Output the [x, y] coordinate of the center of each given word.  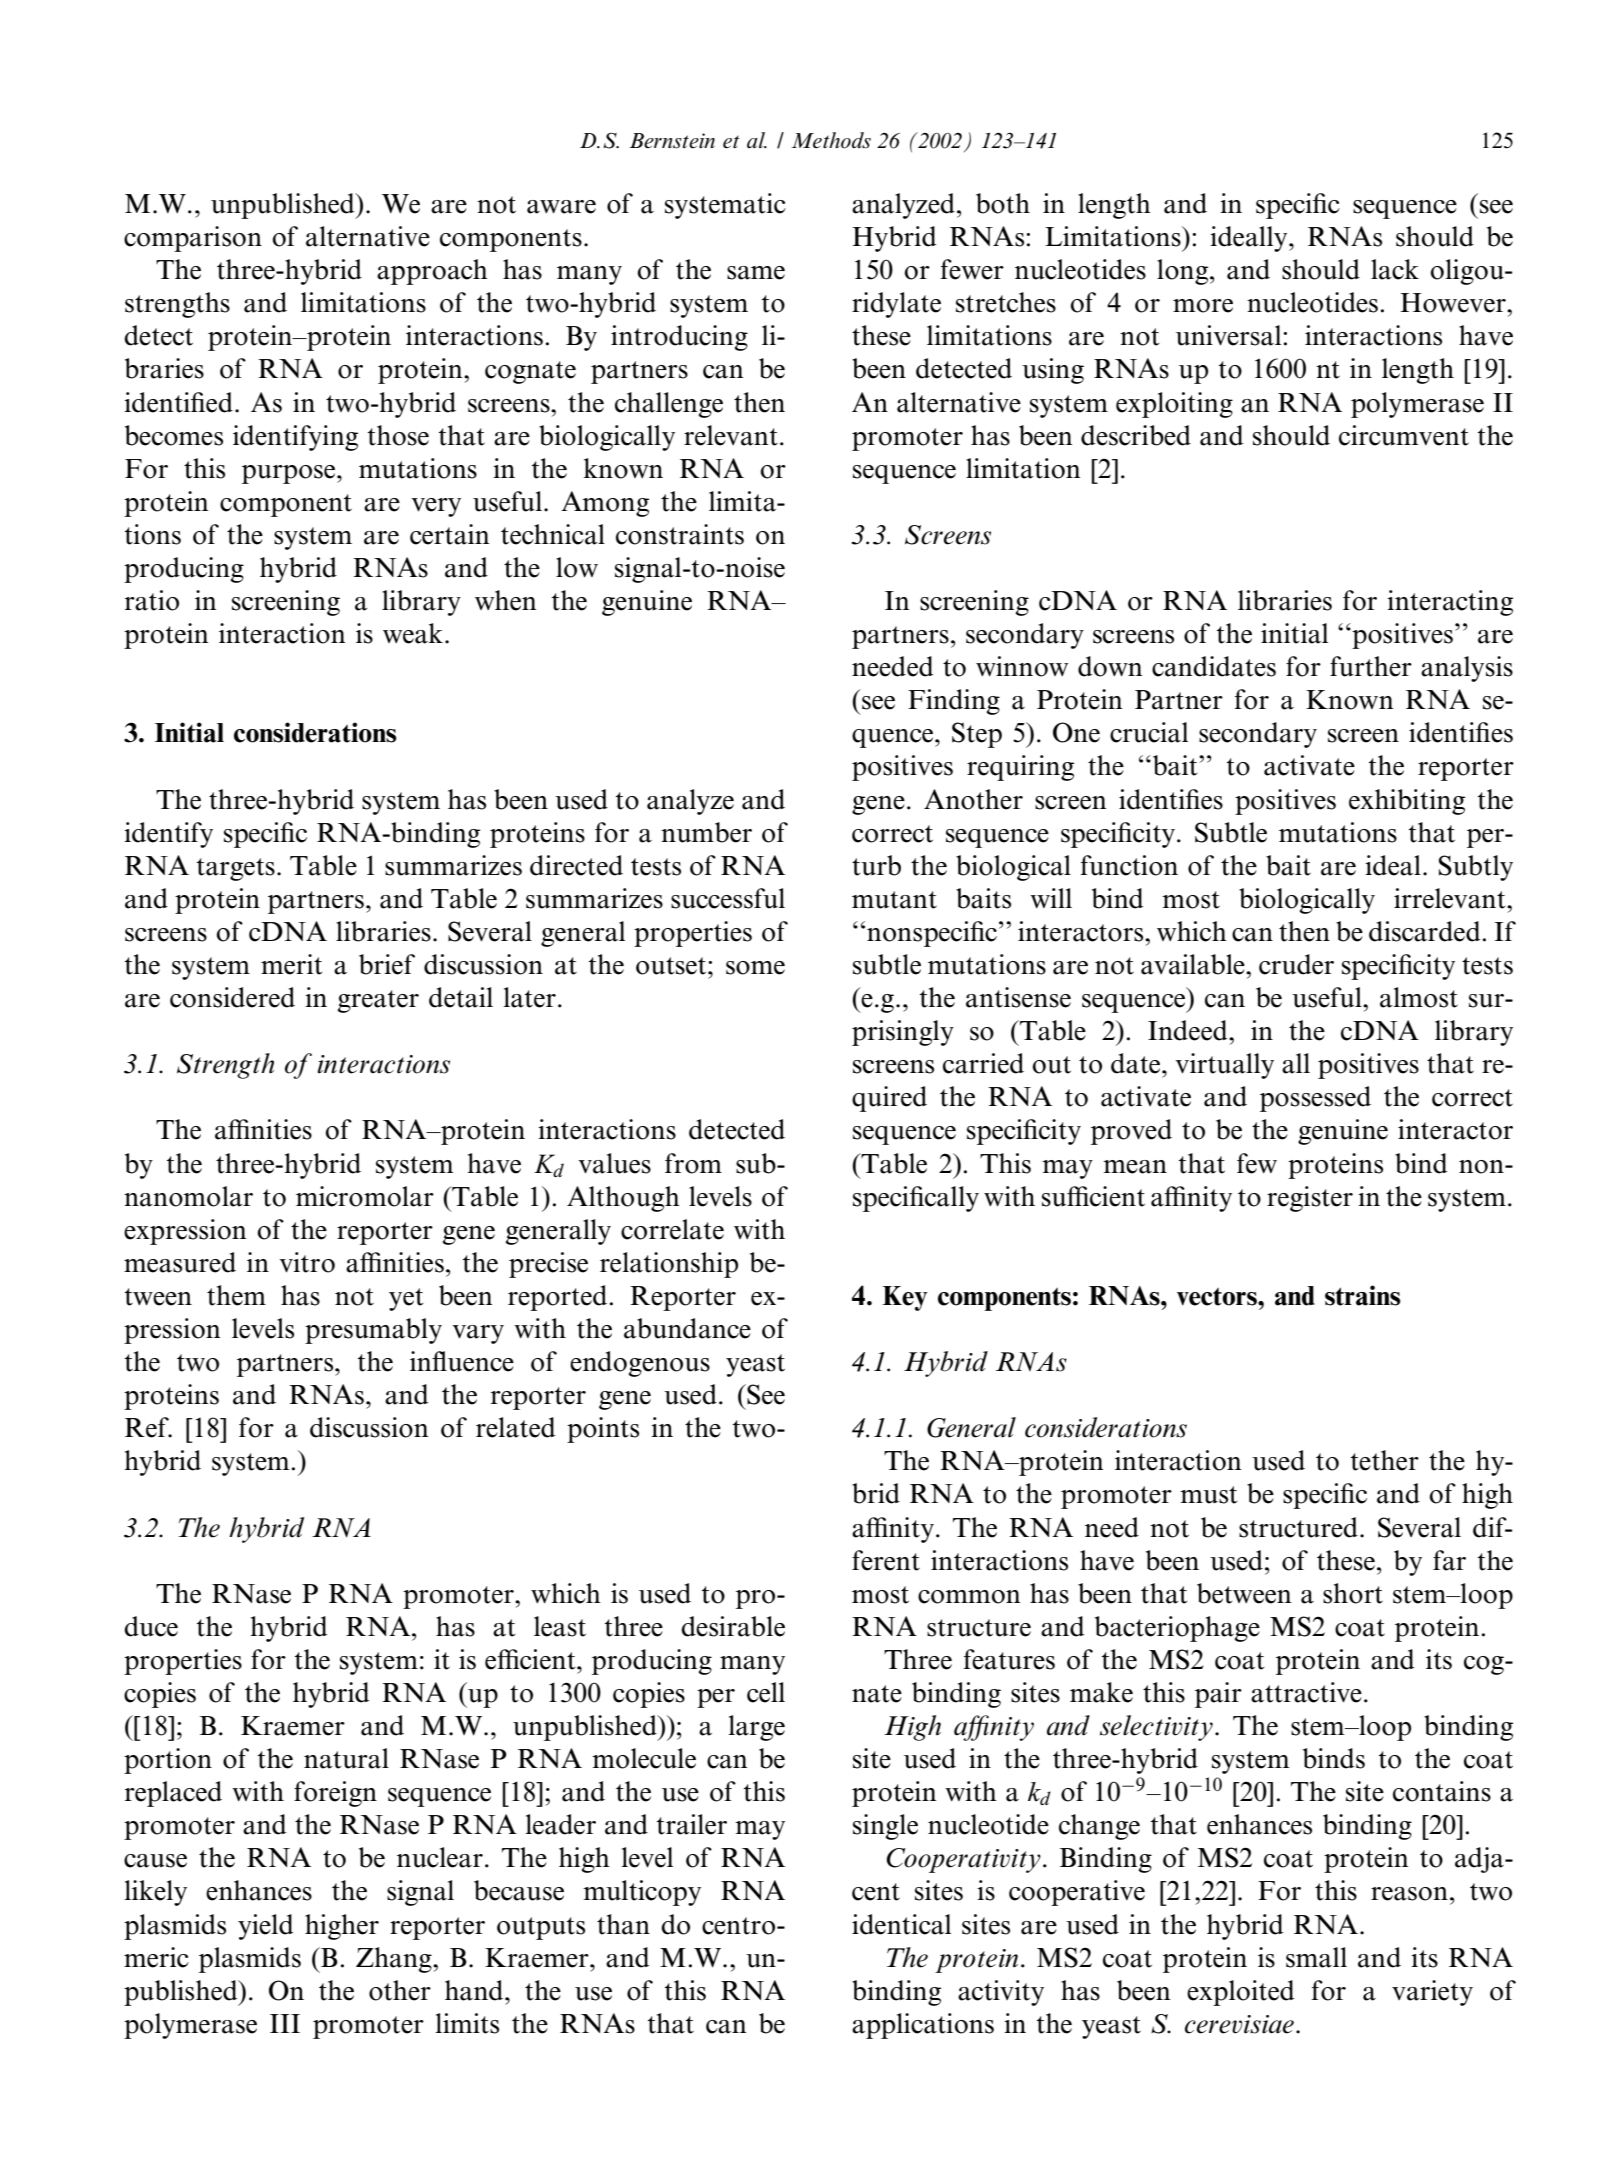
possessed [1315, 1099]
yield [266, 1927]
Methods [831, 140]
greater [378, 1001]
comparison [193, 239]
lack [1395, 269]
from [693, 1163]
